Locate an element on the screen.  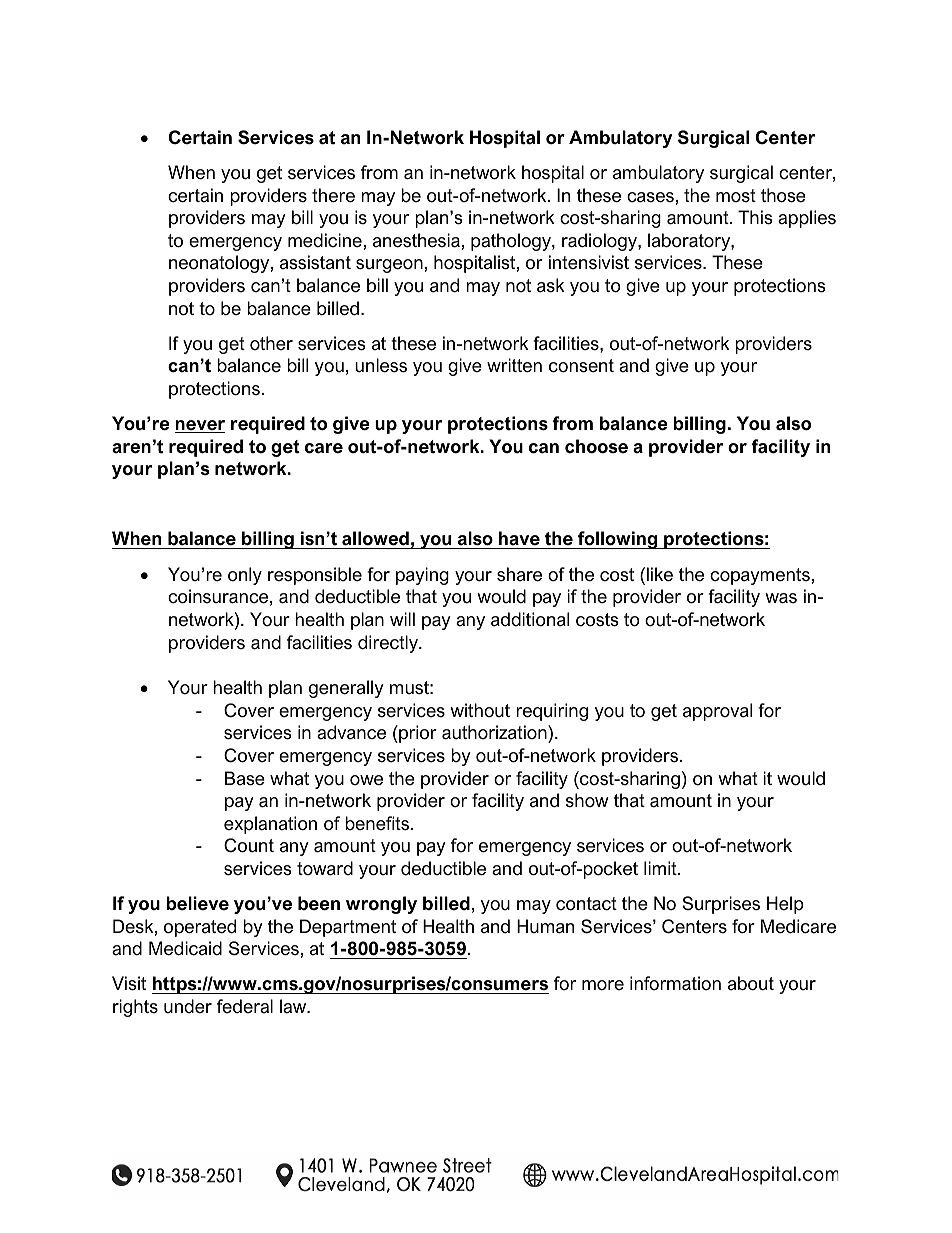
authorization is located at coordinates (495, 734).
